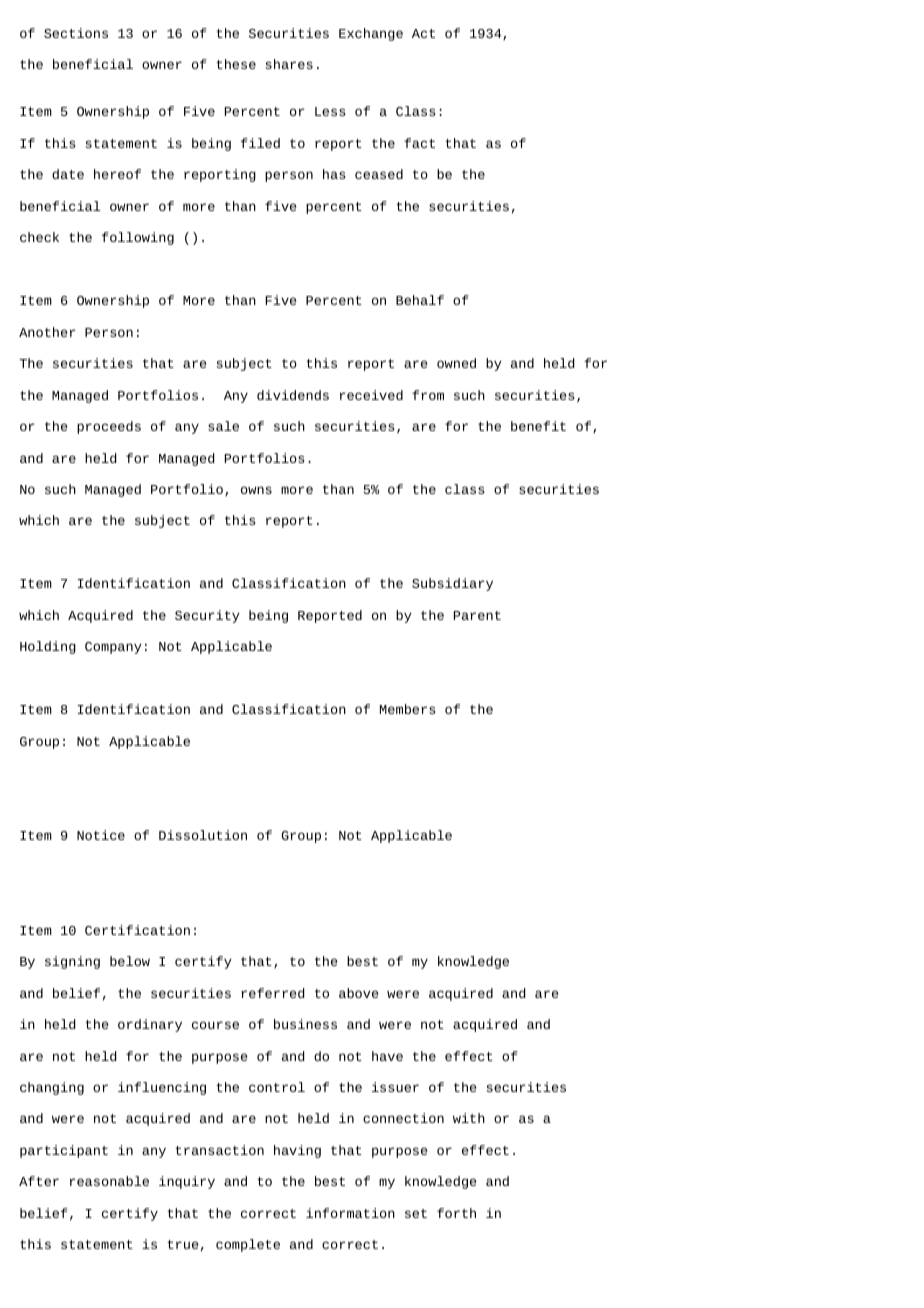  I want to click on Members, so click(407, 709).
